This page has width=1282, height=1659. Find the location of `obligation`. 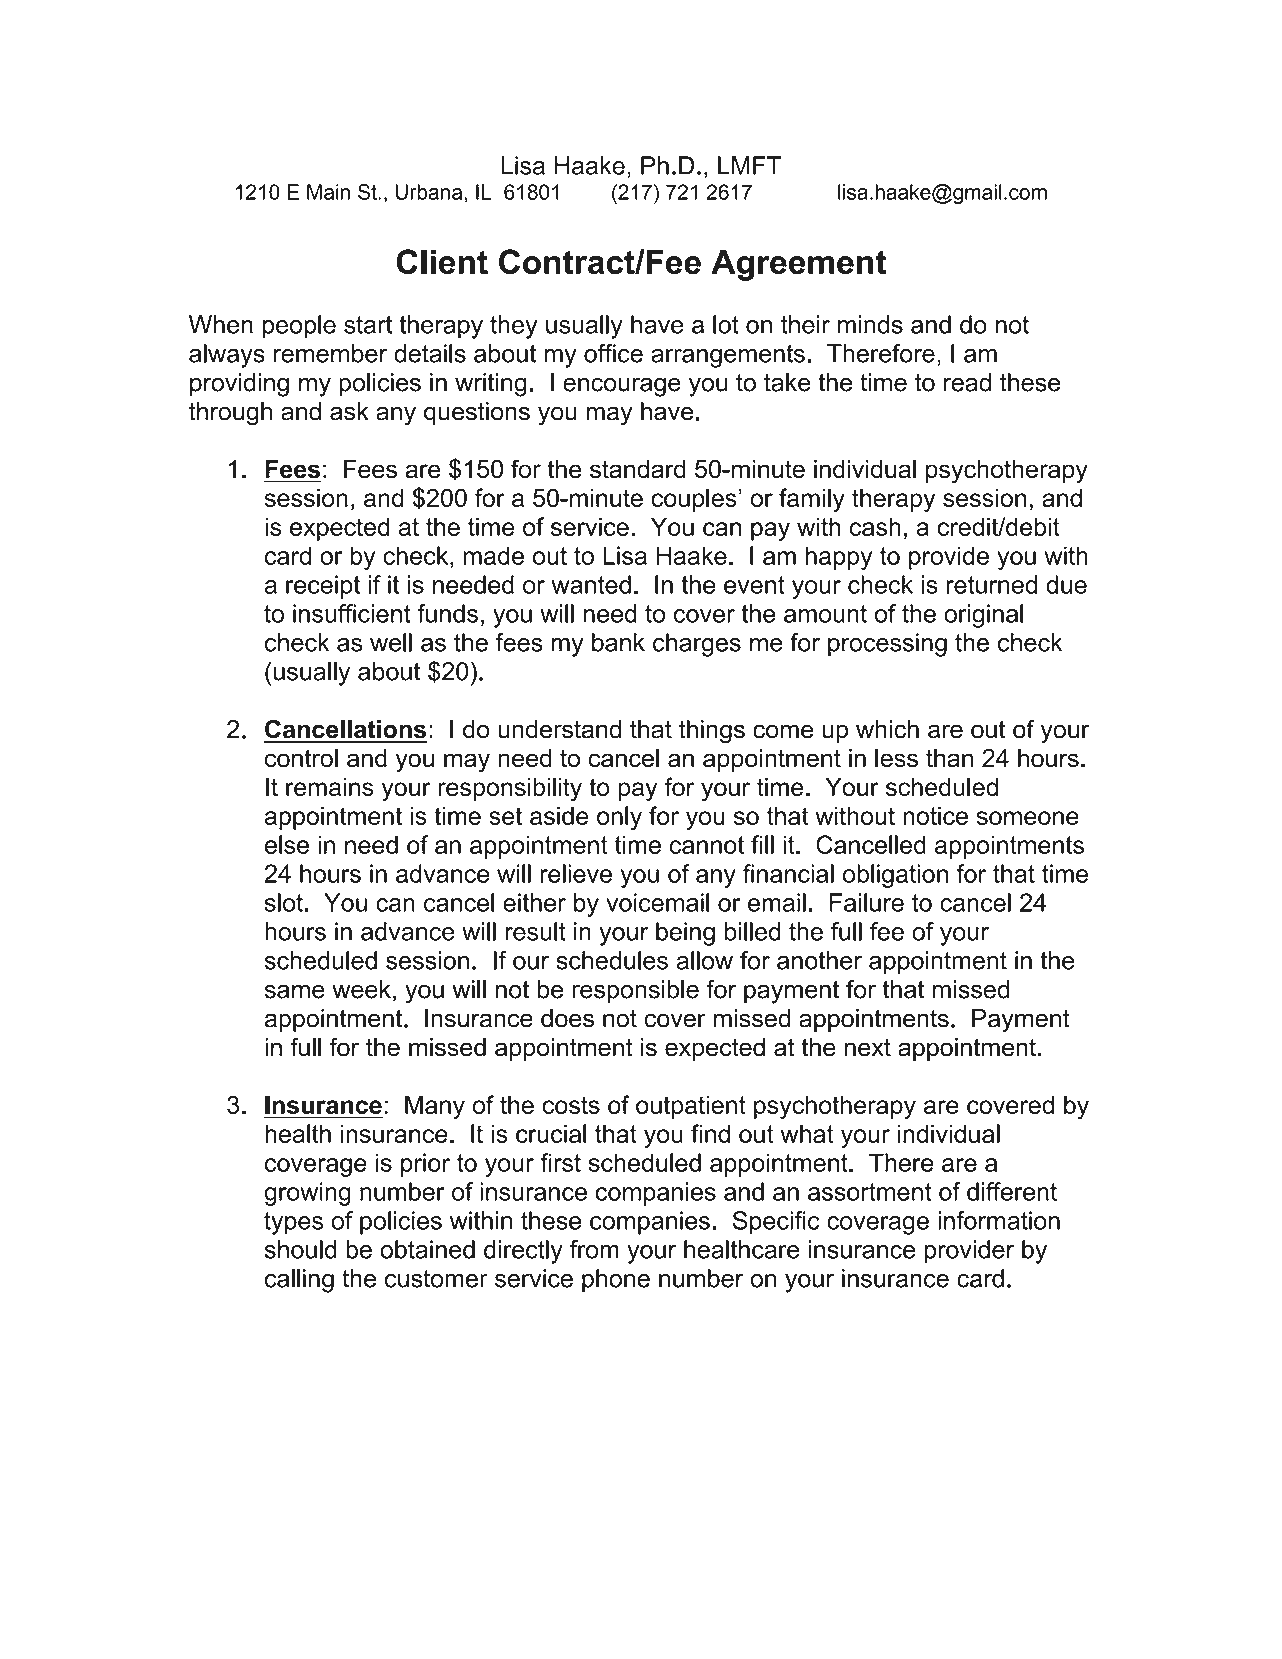

obligation is located at coordinates (895, 876).
